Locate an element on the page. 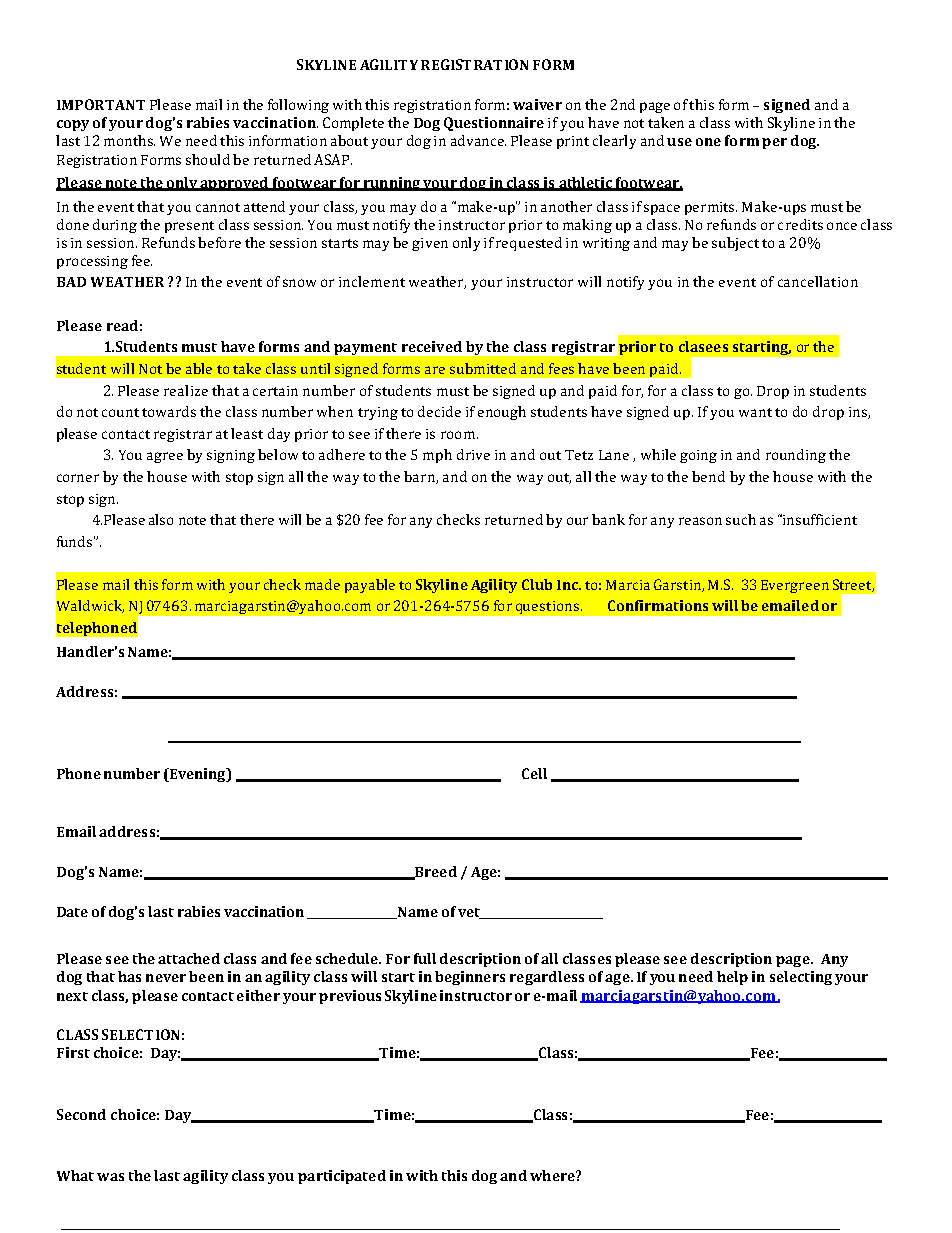 The height and width of the document is (1233, 952). realize is located at coordinates (186, 390).
